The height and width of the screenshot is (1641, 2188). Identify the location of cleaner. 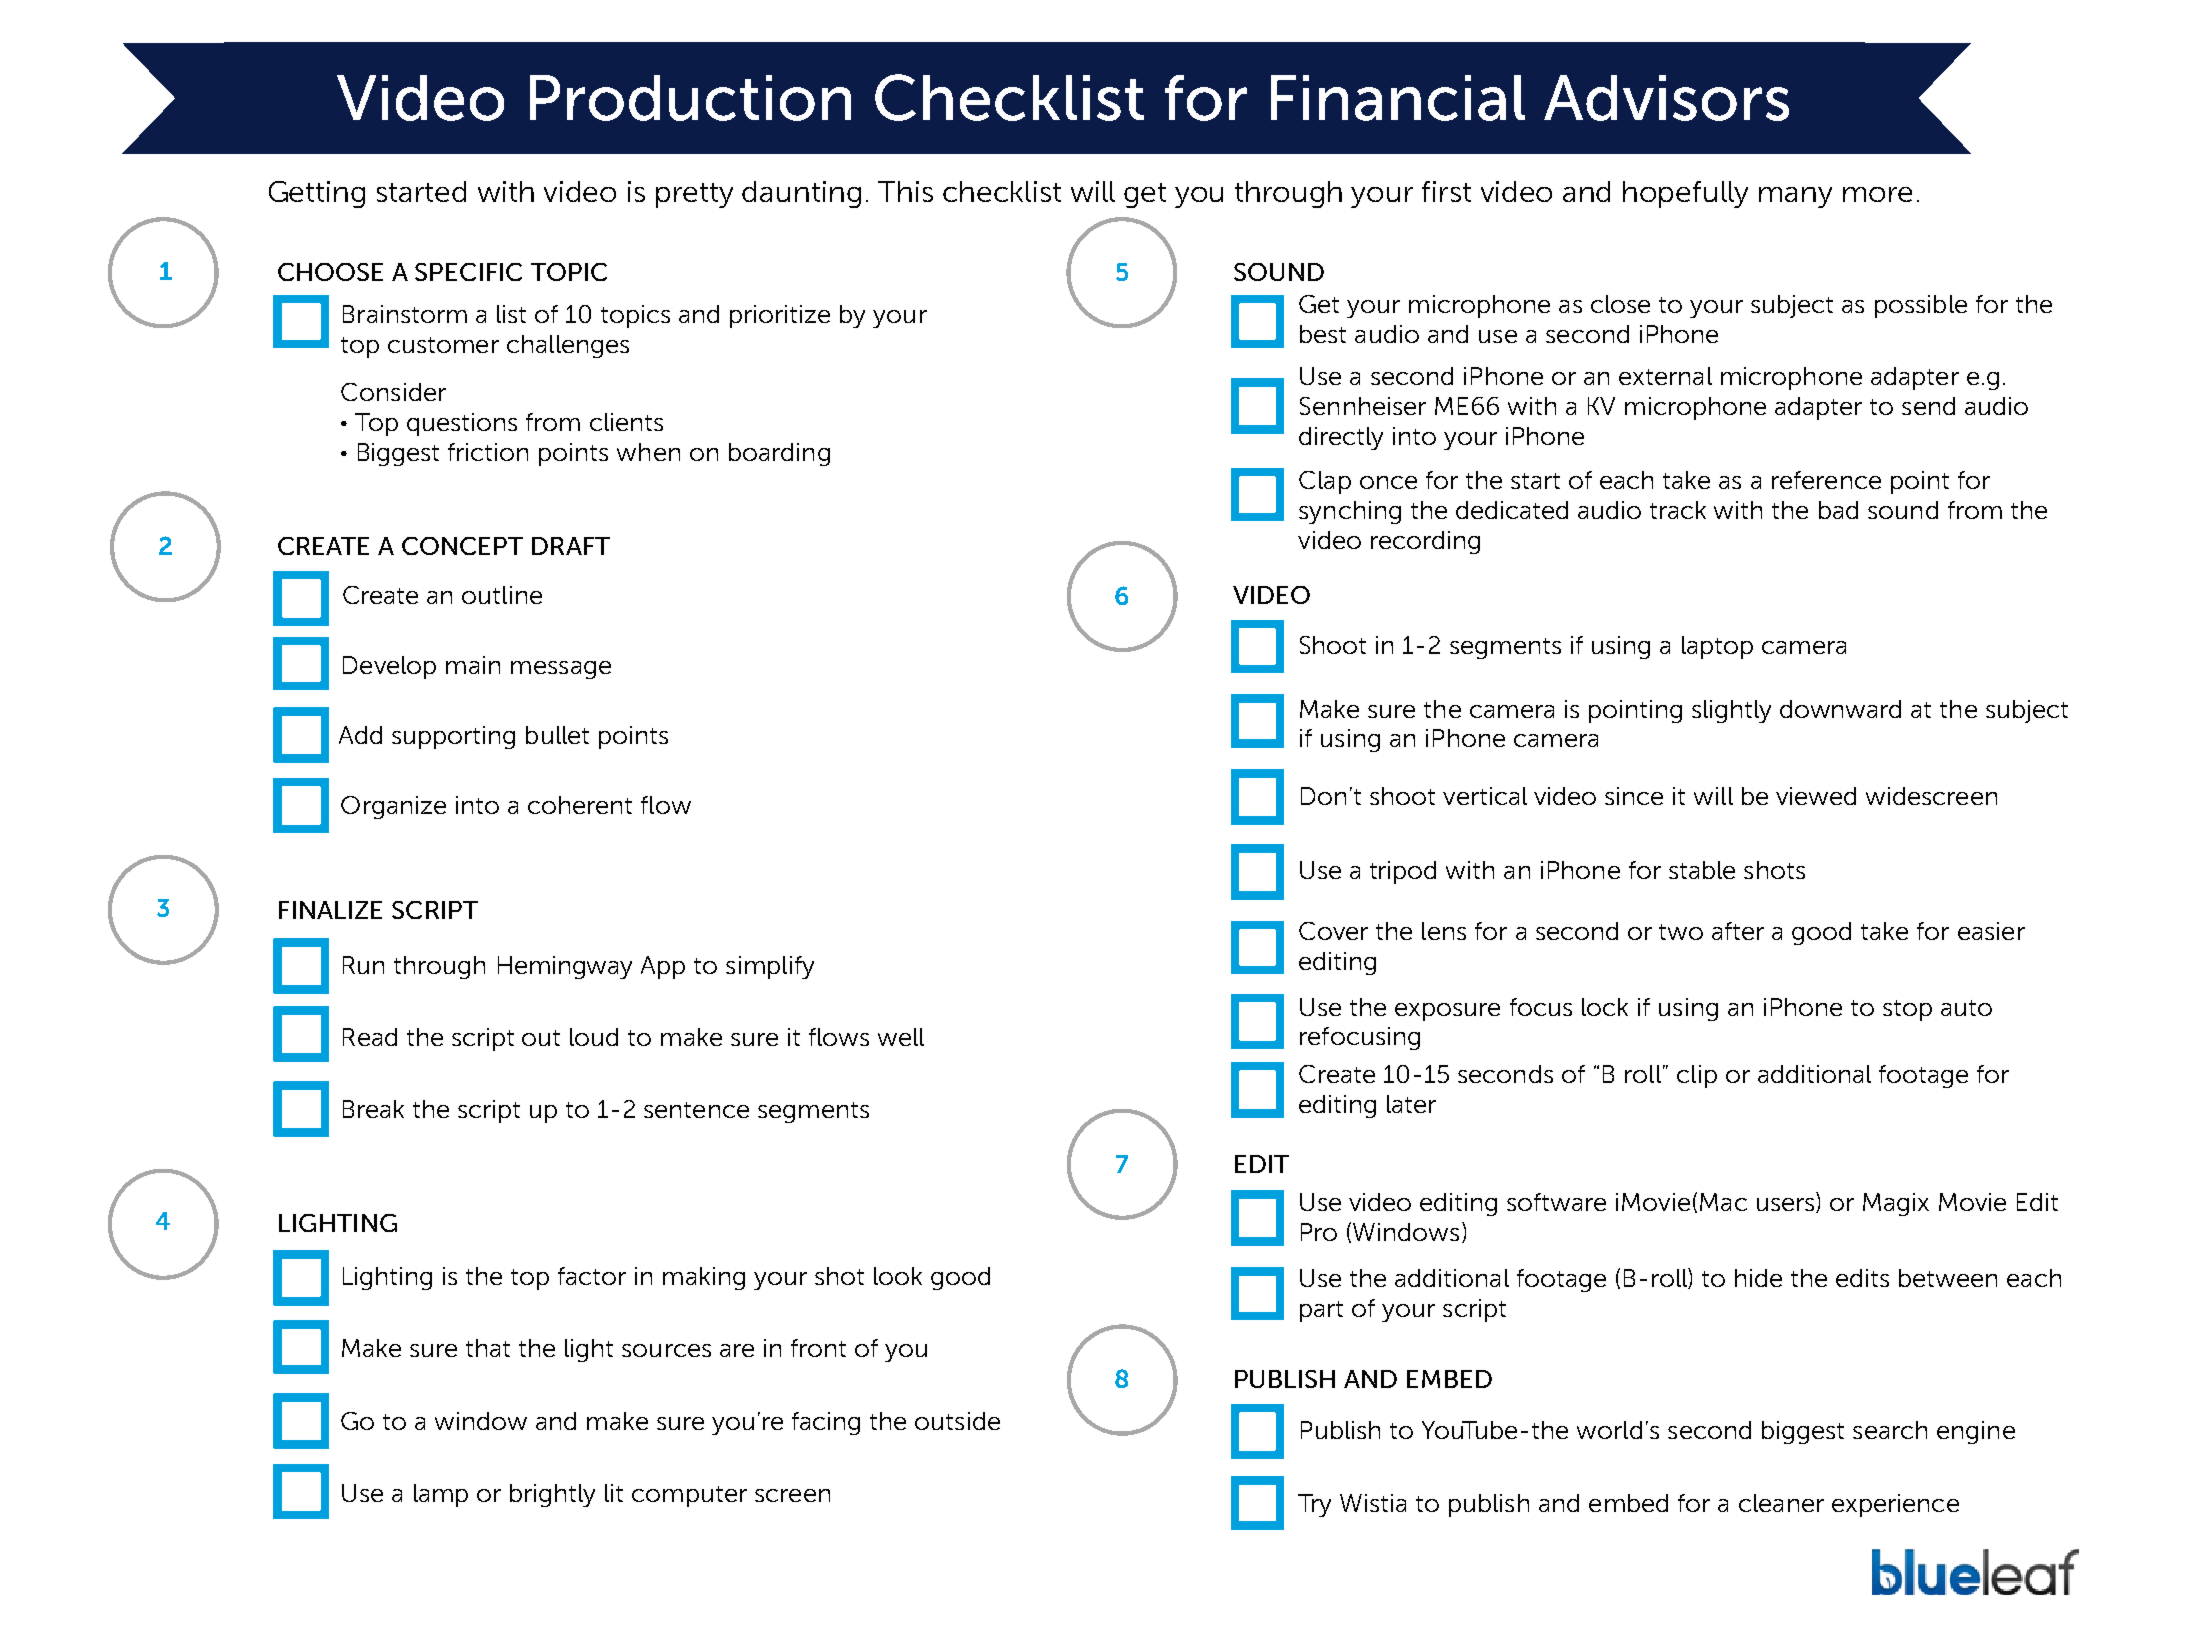
(1781, 1503).
